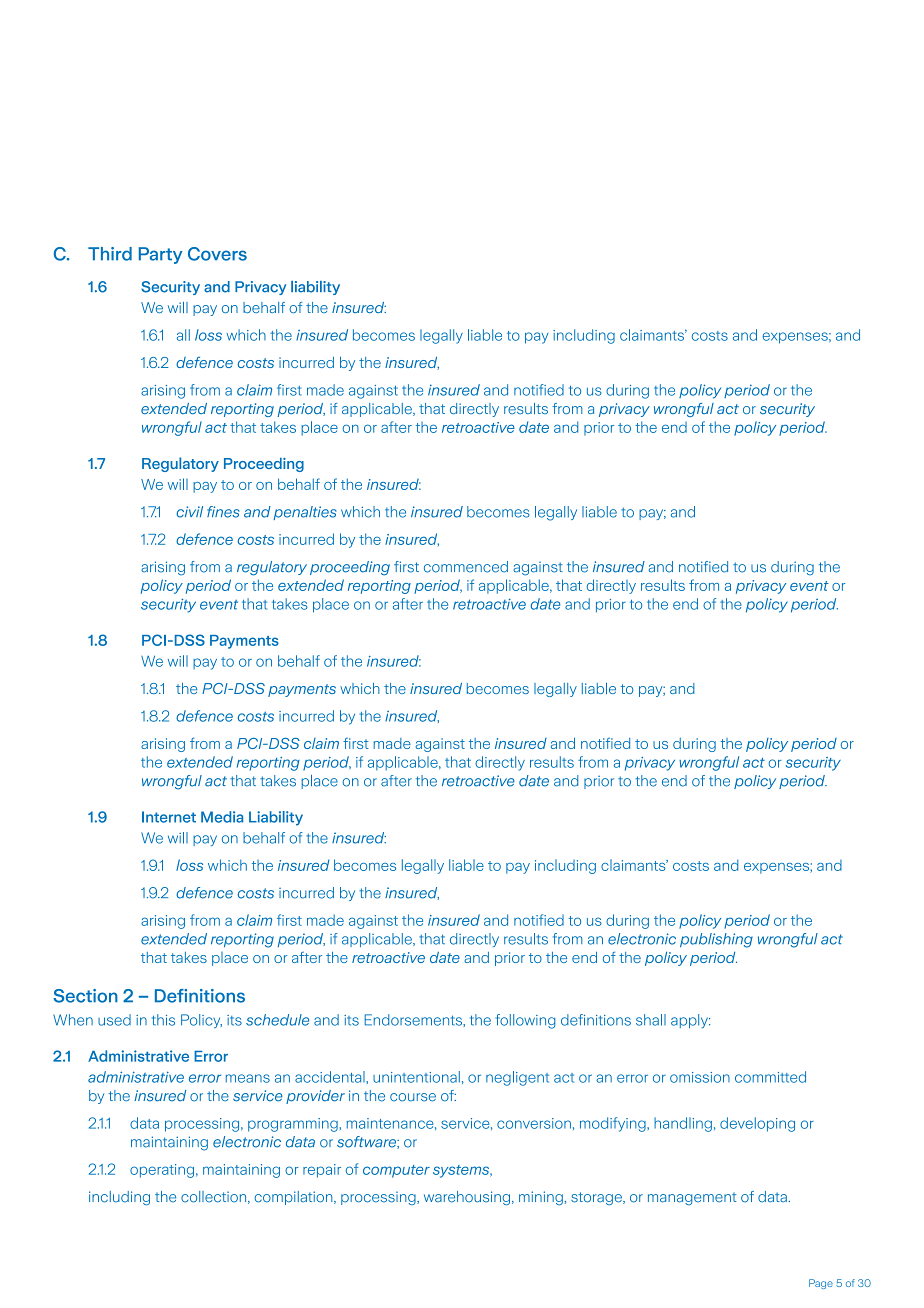 This document has height=1308, width=924. What do you see at coordinates (692, 1199) in the document?
I see `management` at bounding box center [692, 1199].
